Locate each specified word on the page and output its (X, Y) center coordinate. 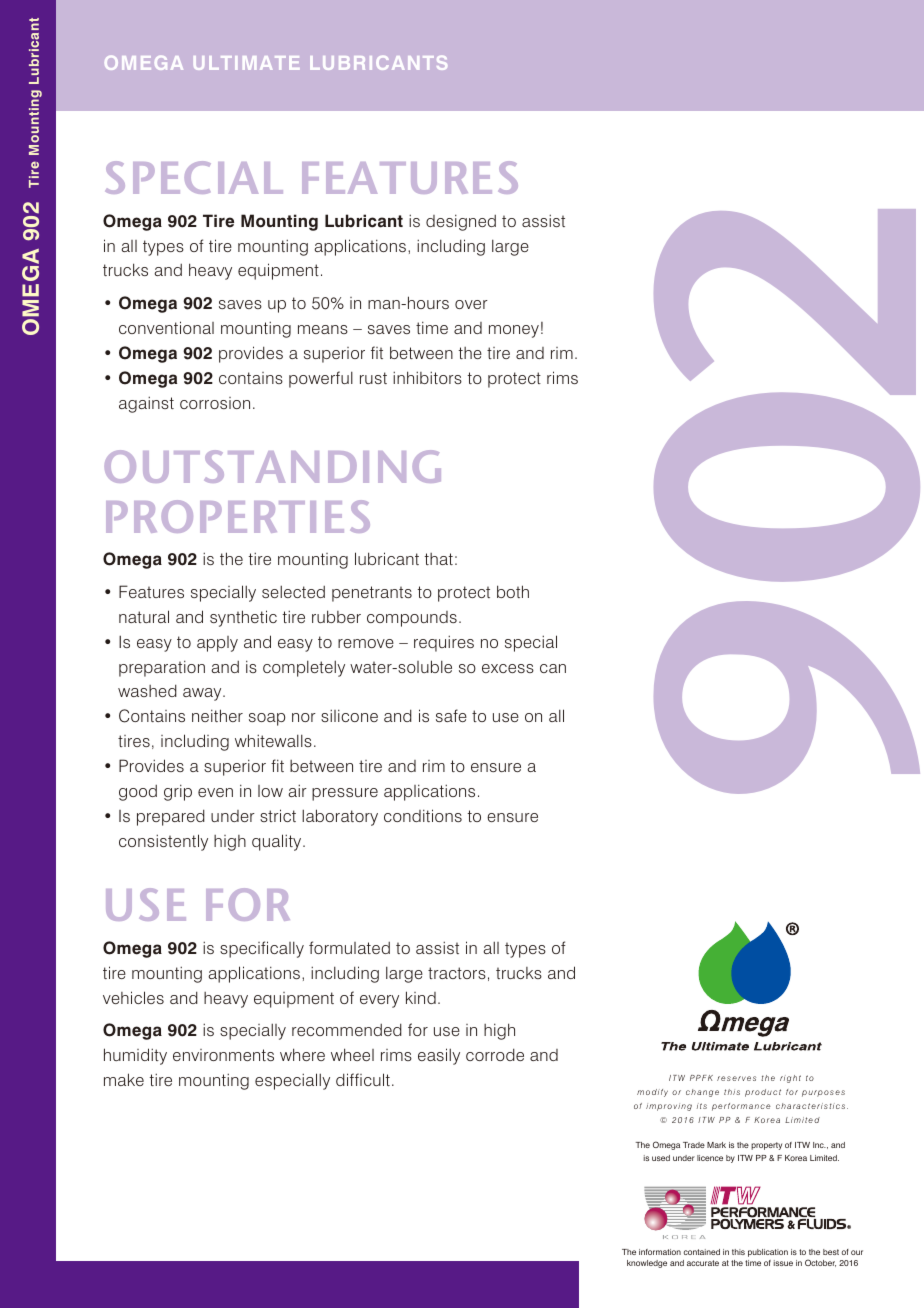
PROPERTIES (238, 516)
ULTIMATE (246, 63)
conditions (423, 815)
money (514, 331)
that (439, 559)
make (124, 1079)
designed (461, 222)
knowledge (647, 1264)
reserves (736, 1078)
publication (768, 1253)
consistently (163, 842)
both (513, 591)
